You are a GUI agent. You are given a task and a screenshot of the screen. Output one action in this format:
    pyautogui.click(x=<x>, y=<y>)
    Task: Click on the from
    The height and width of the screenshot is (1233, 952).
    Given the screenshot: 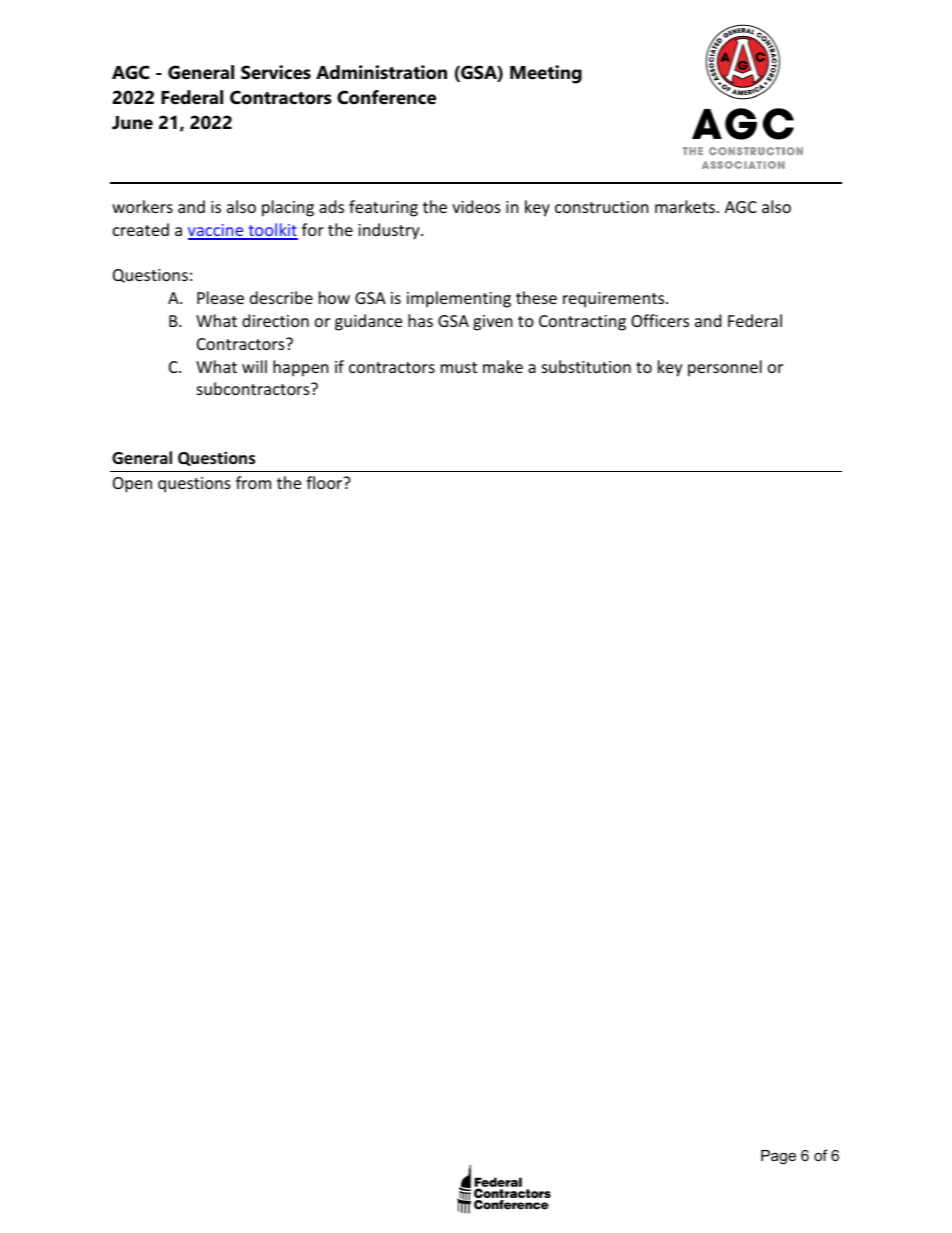 What is the action you would take?
    pyautogui.click(x=253, y=482)
